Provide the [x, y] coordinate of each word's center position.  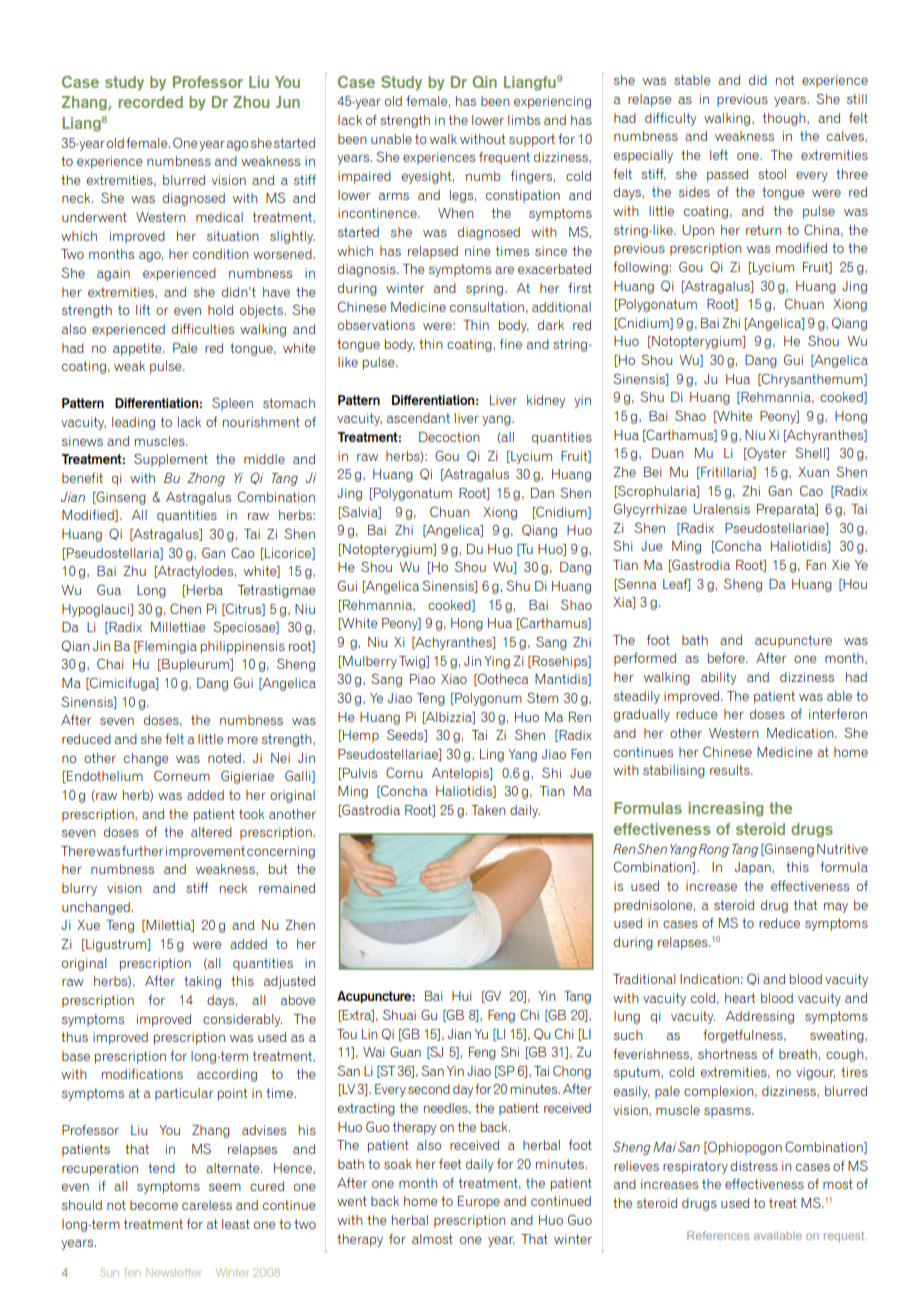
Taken [488, 810]
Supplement [171, 460]
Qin [484, 82]
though [785, 119]
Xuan [813, 472]
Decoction [449, 437]
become [154, 1205]
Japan [754, 868]
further [142, 851]
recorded [150, 102]
